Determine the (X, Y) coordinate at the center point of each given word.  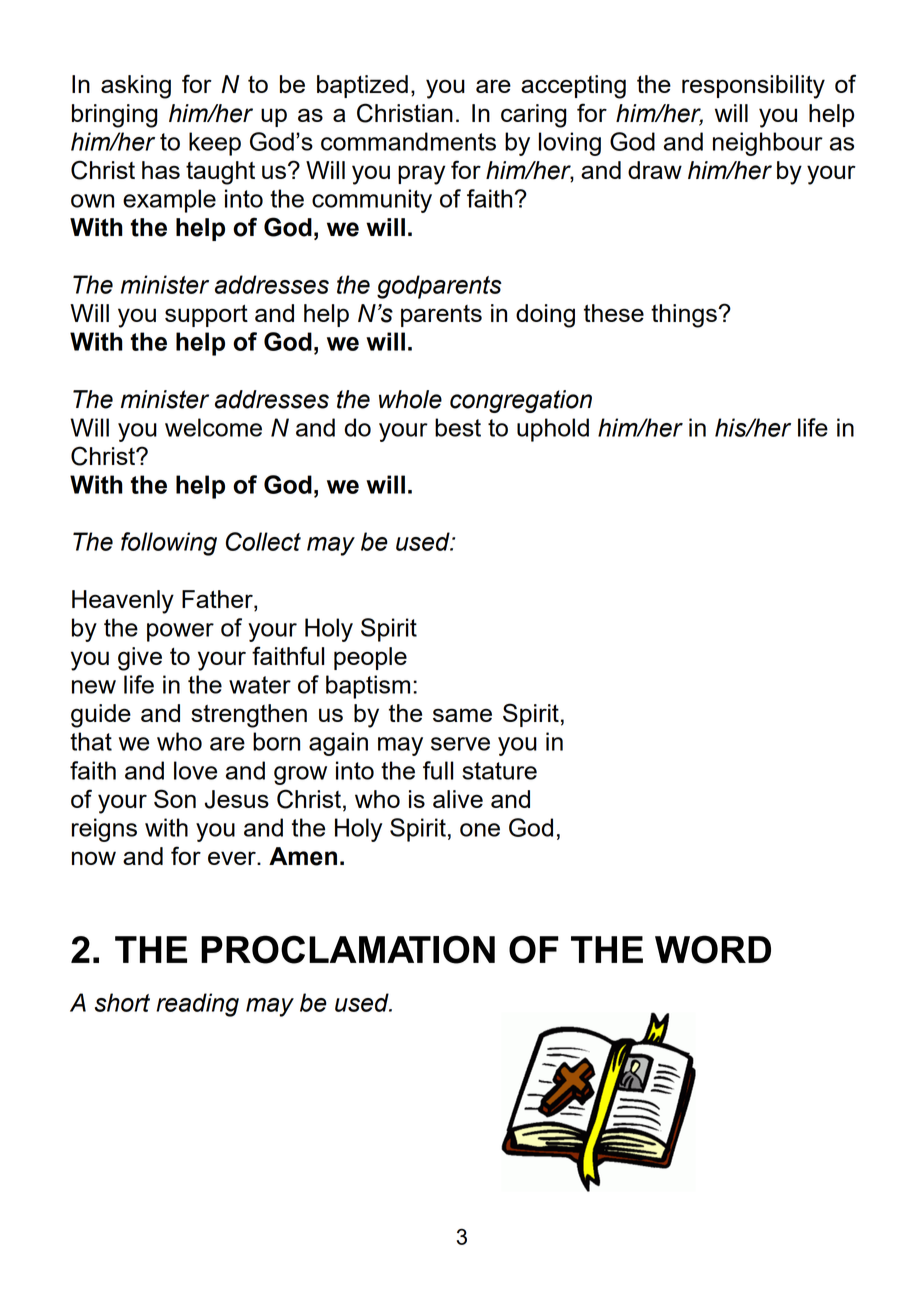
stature (499, 771)
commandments (408, 141)
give (140, 659)
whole (410, 399)
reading (197, 1005)
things (685, 316)
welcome (213, 427)
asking (136, 87)
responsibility (753, 87)
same (462, 715)
